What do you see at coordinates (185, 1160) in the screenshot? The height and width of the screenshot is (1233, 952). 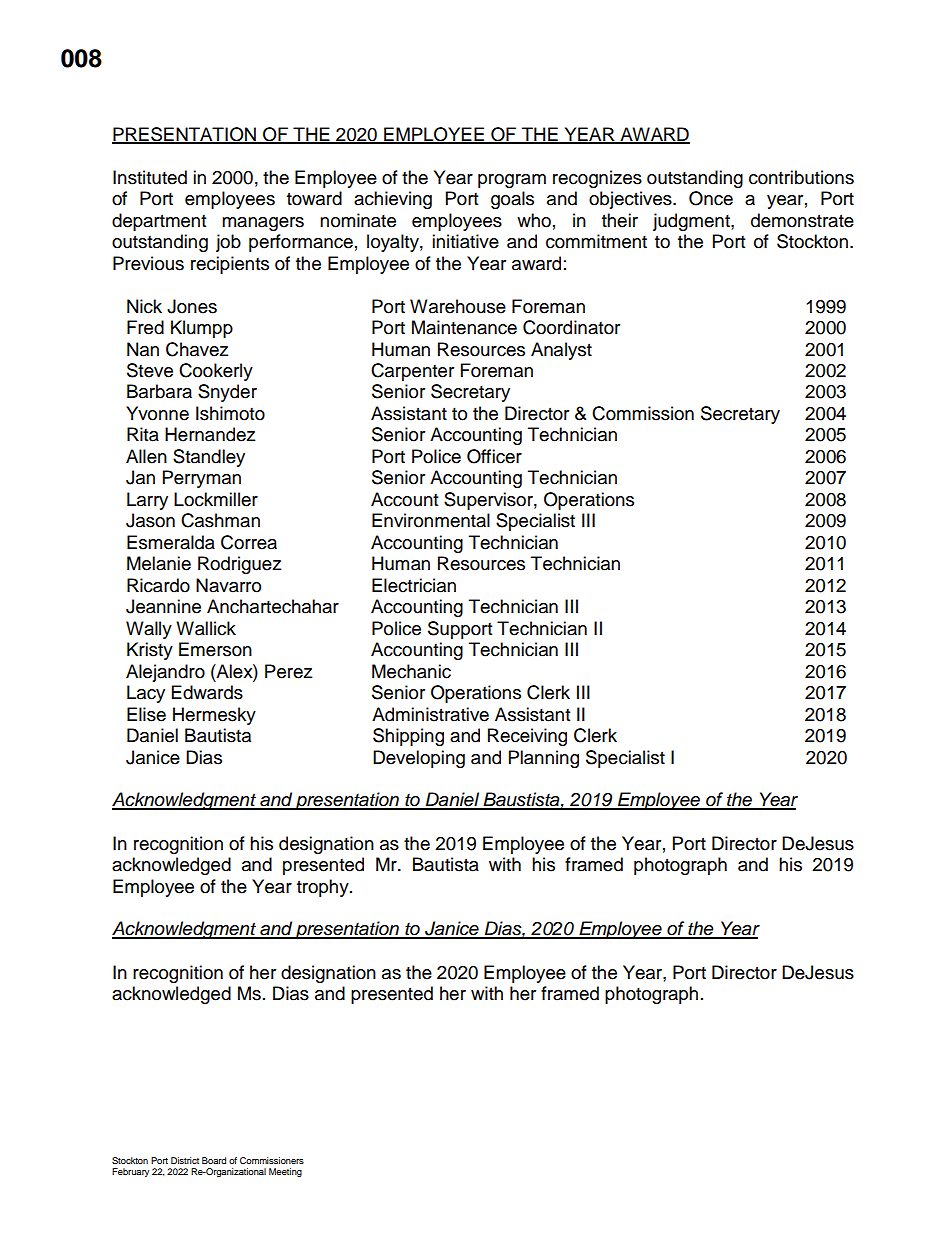 I see `District` at bounding box center [185, 1160].
